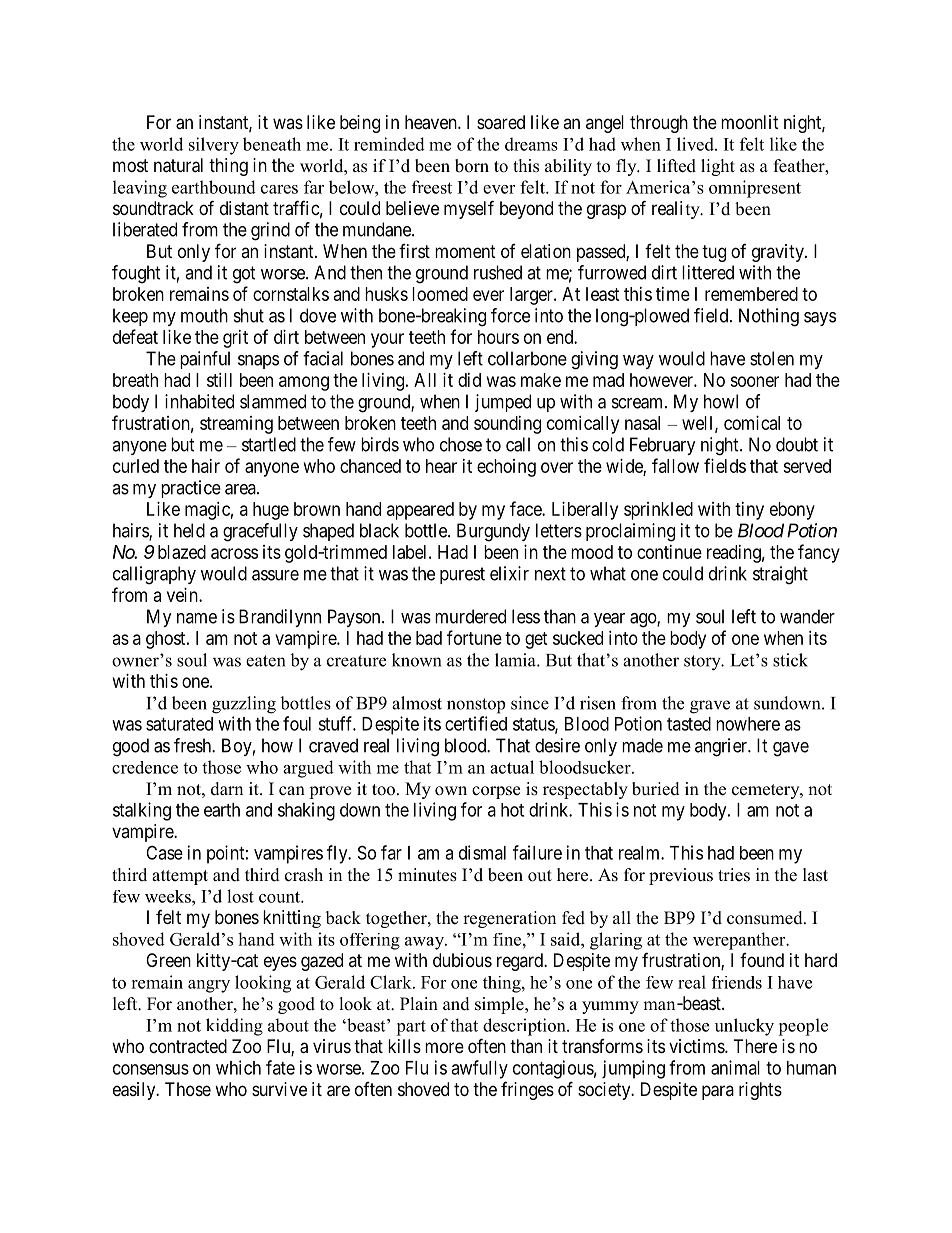  Describe the element at coordinates (780, 575) in the page. I see `straight` at that location.
